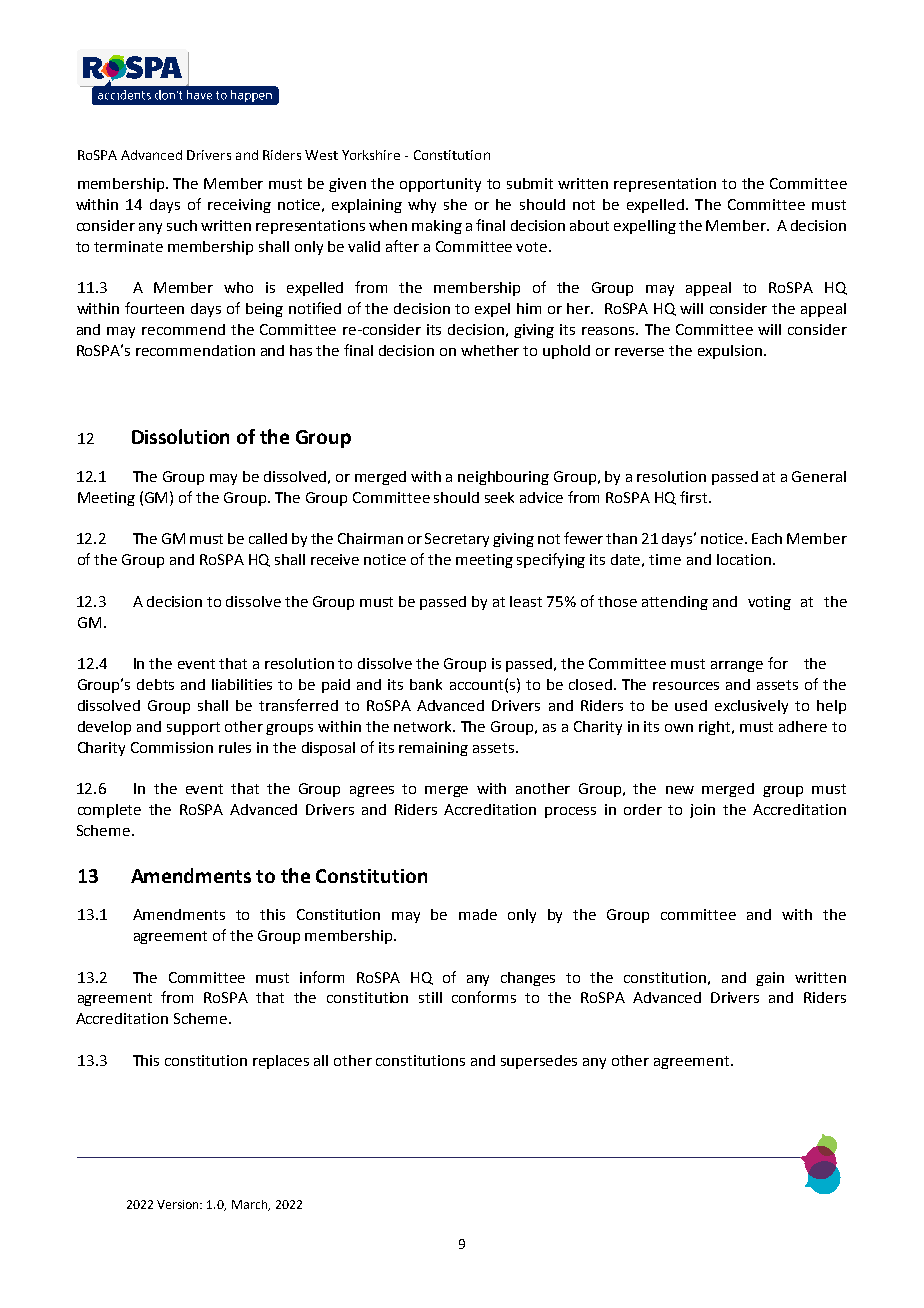  I want to click on such, so click(182, 225).
